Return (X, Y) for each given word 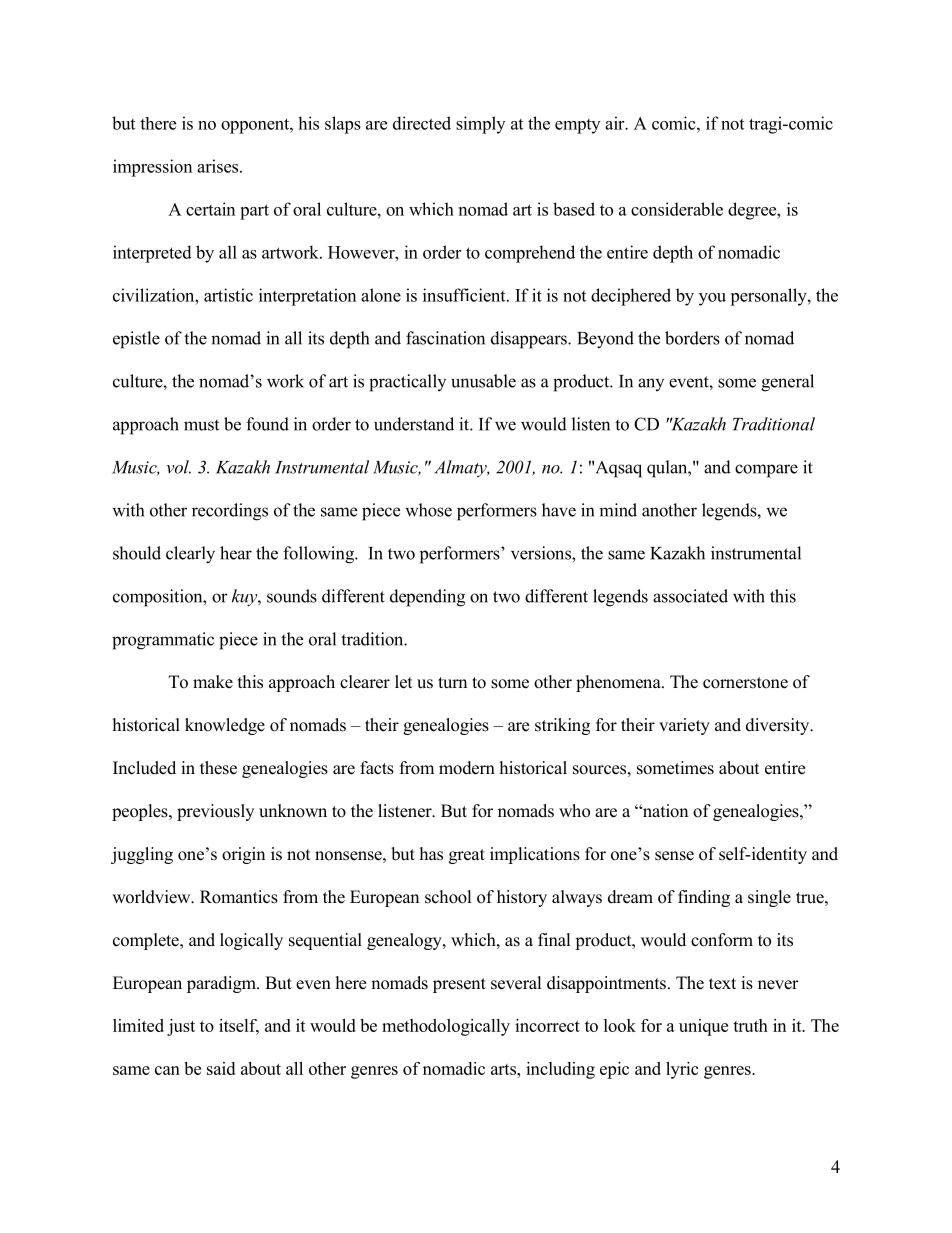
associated (690, 596)
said (221, 1068)
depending (427, 598)
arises (219, 166)
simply (480, 125)
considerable (677, 209)
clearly (190, 555)
